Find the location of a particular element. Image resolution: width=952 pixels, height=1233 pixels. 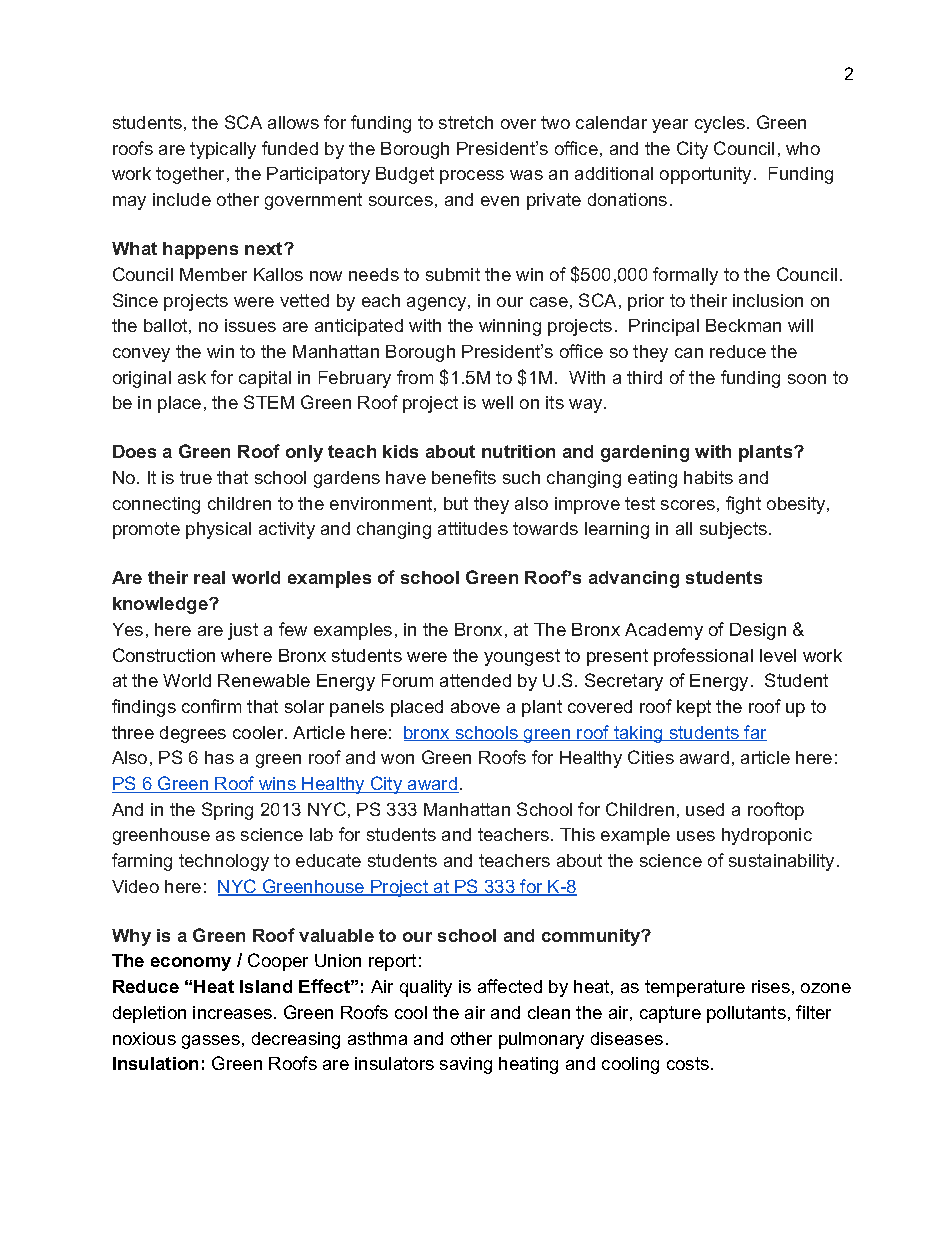

process is located at coordinates (472, 177).
